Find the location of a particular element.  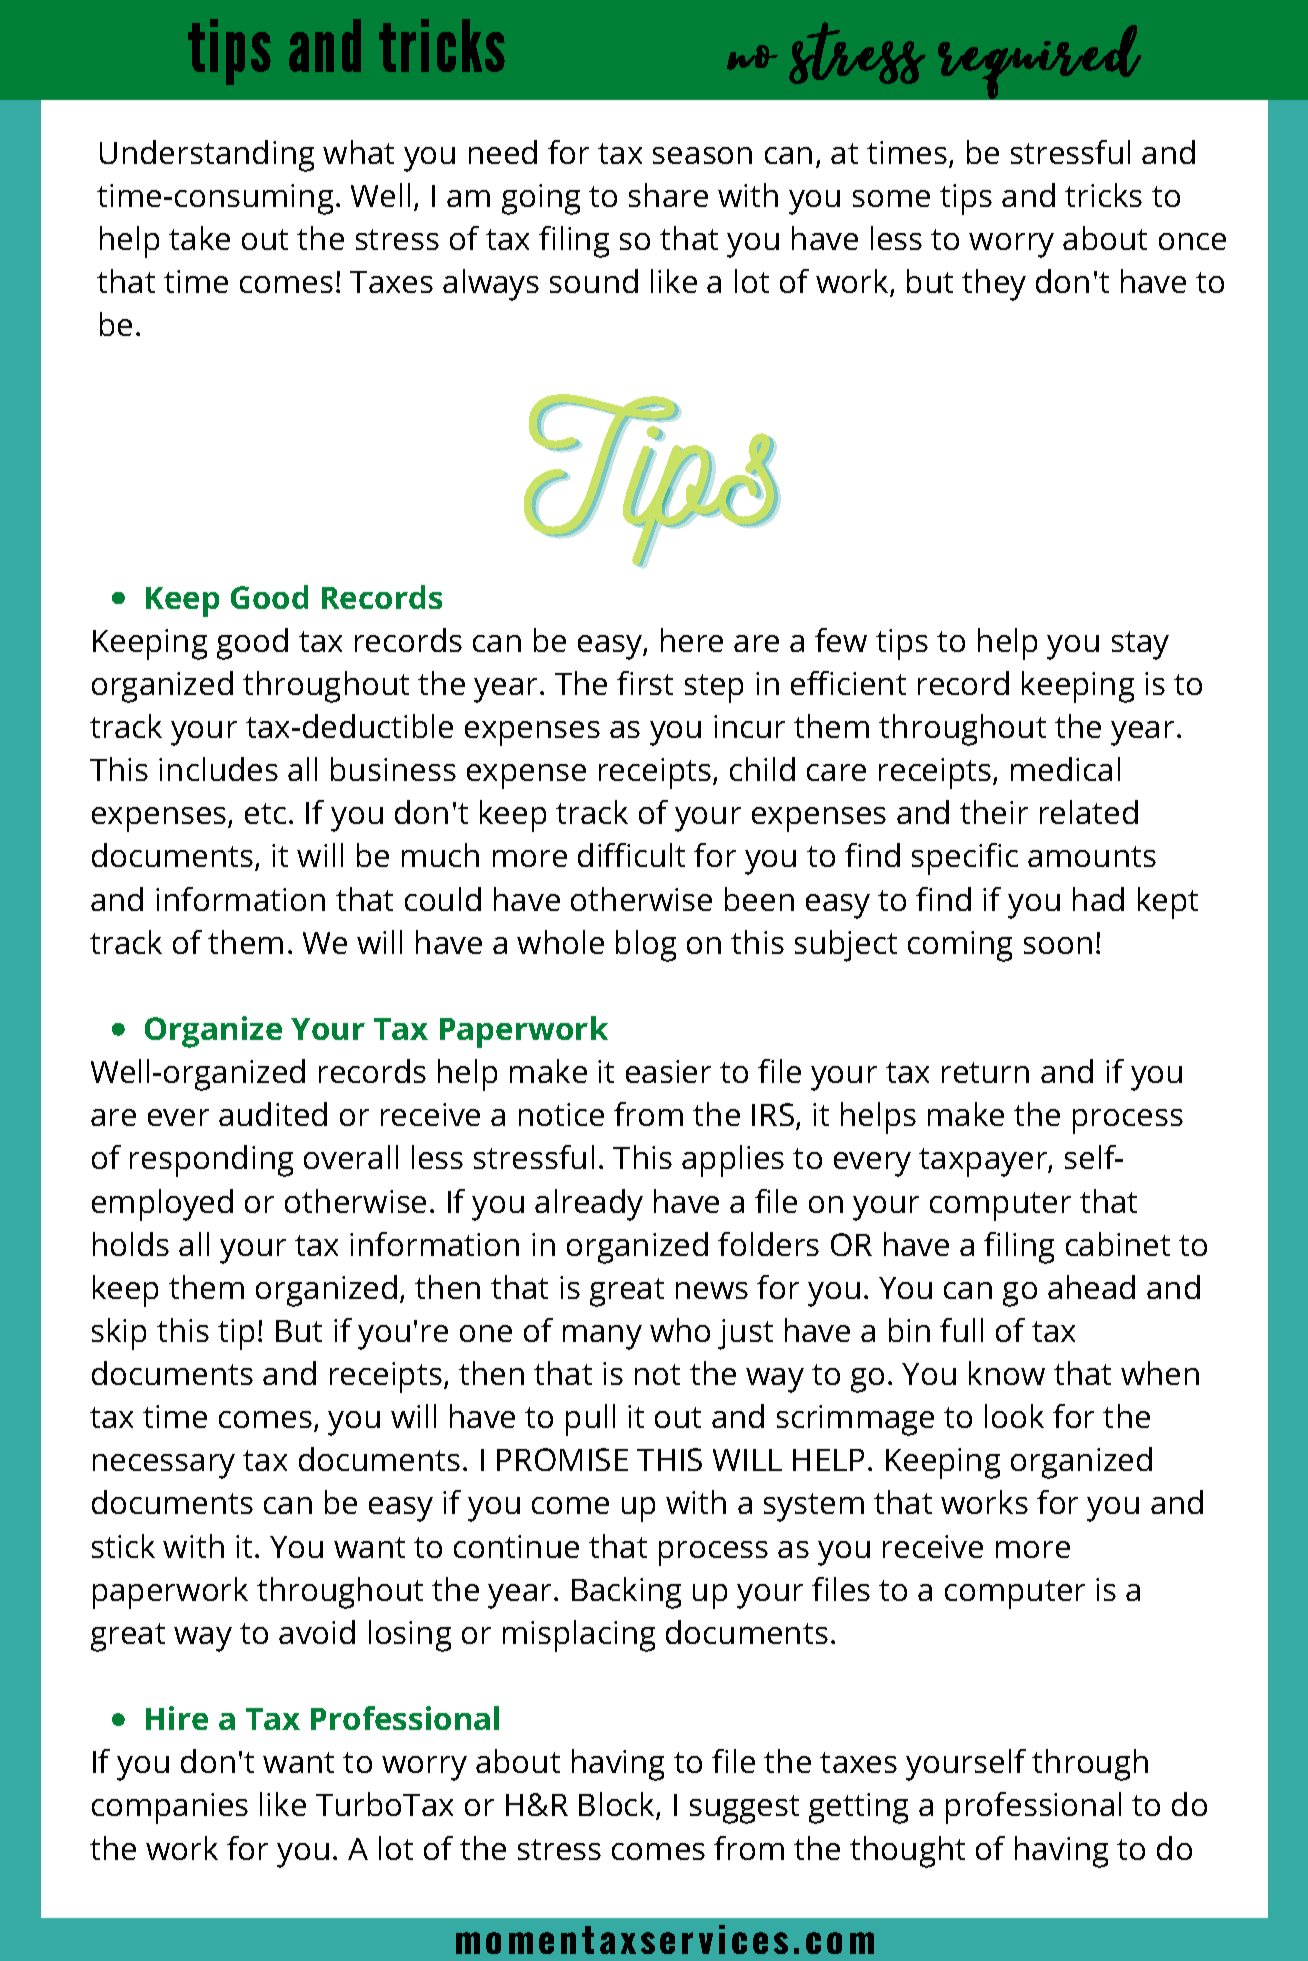

audited is located at coordinates (273, 1114).
